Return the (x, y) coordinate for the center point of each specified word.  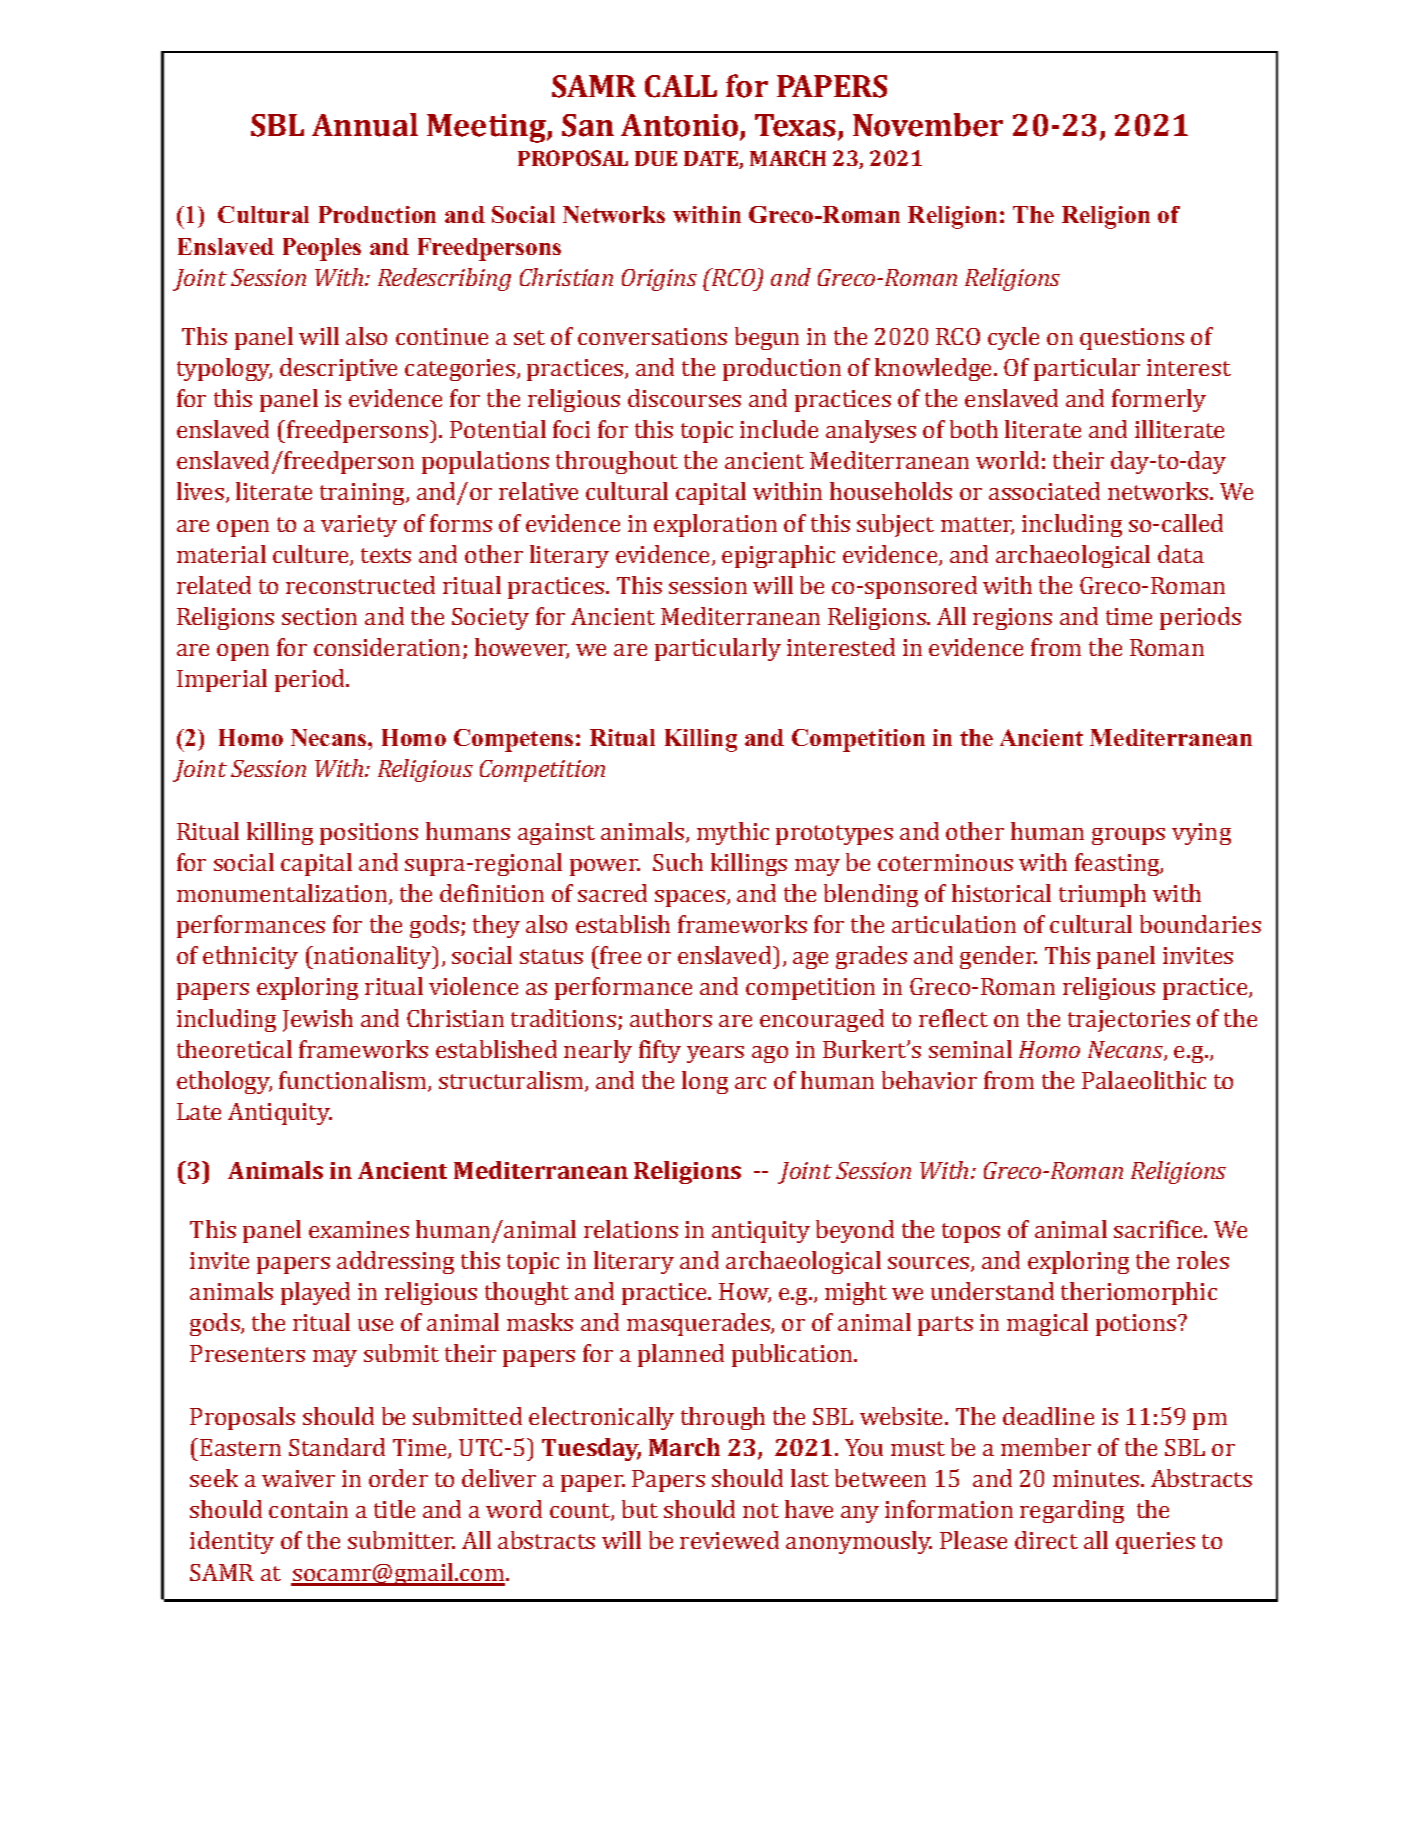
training (363, 494)
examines (359, 1229)
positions (369, 834)
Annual (365, 125)
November (928, 125)
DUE (656, 158)
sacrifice (1159, 1229)
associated (1044, 491)
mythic (733, 833)
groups (1128, 836)
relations (631, 1229)
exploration (715, 525)
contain (308, 1509)
